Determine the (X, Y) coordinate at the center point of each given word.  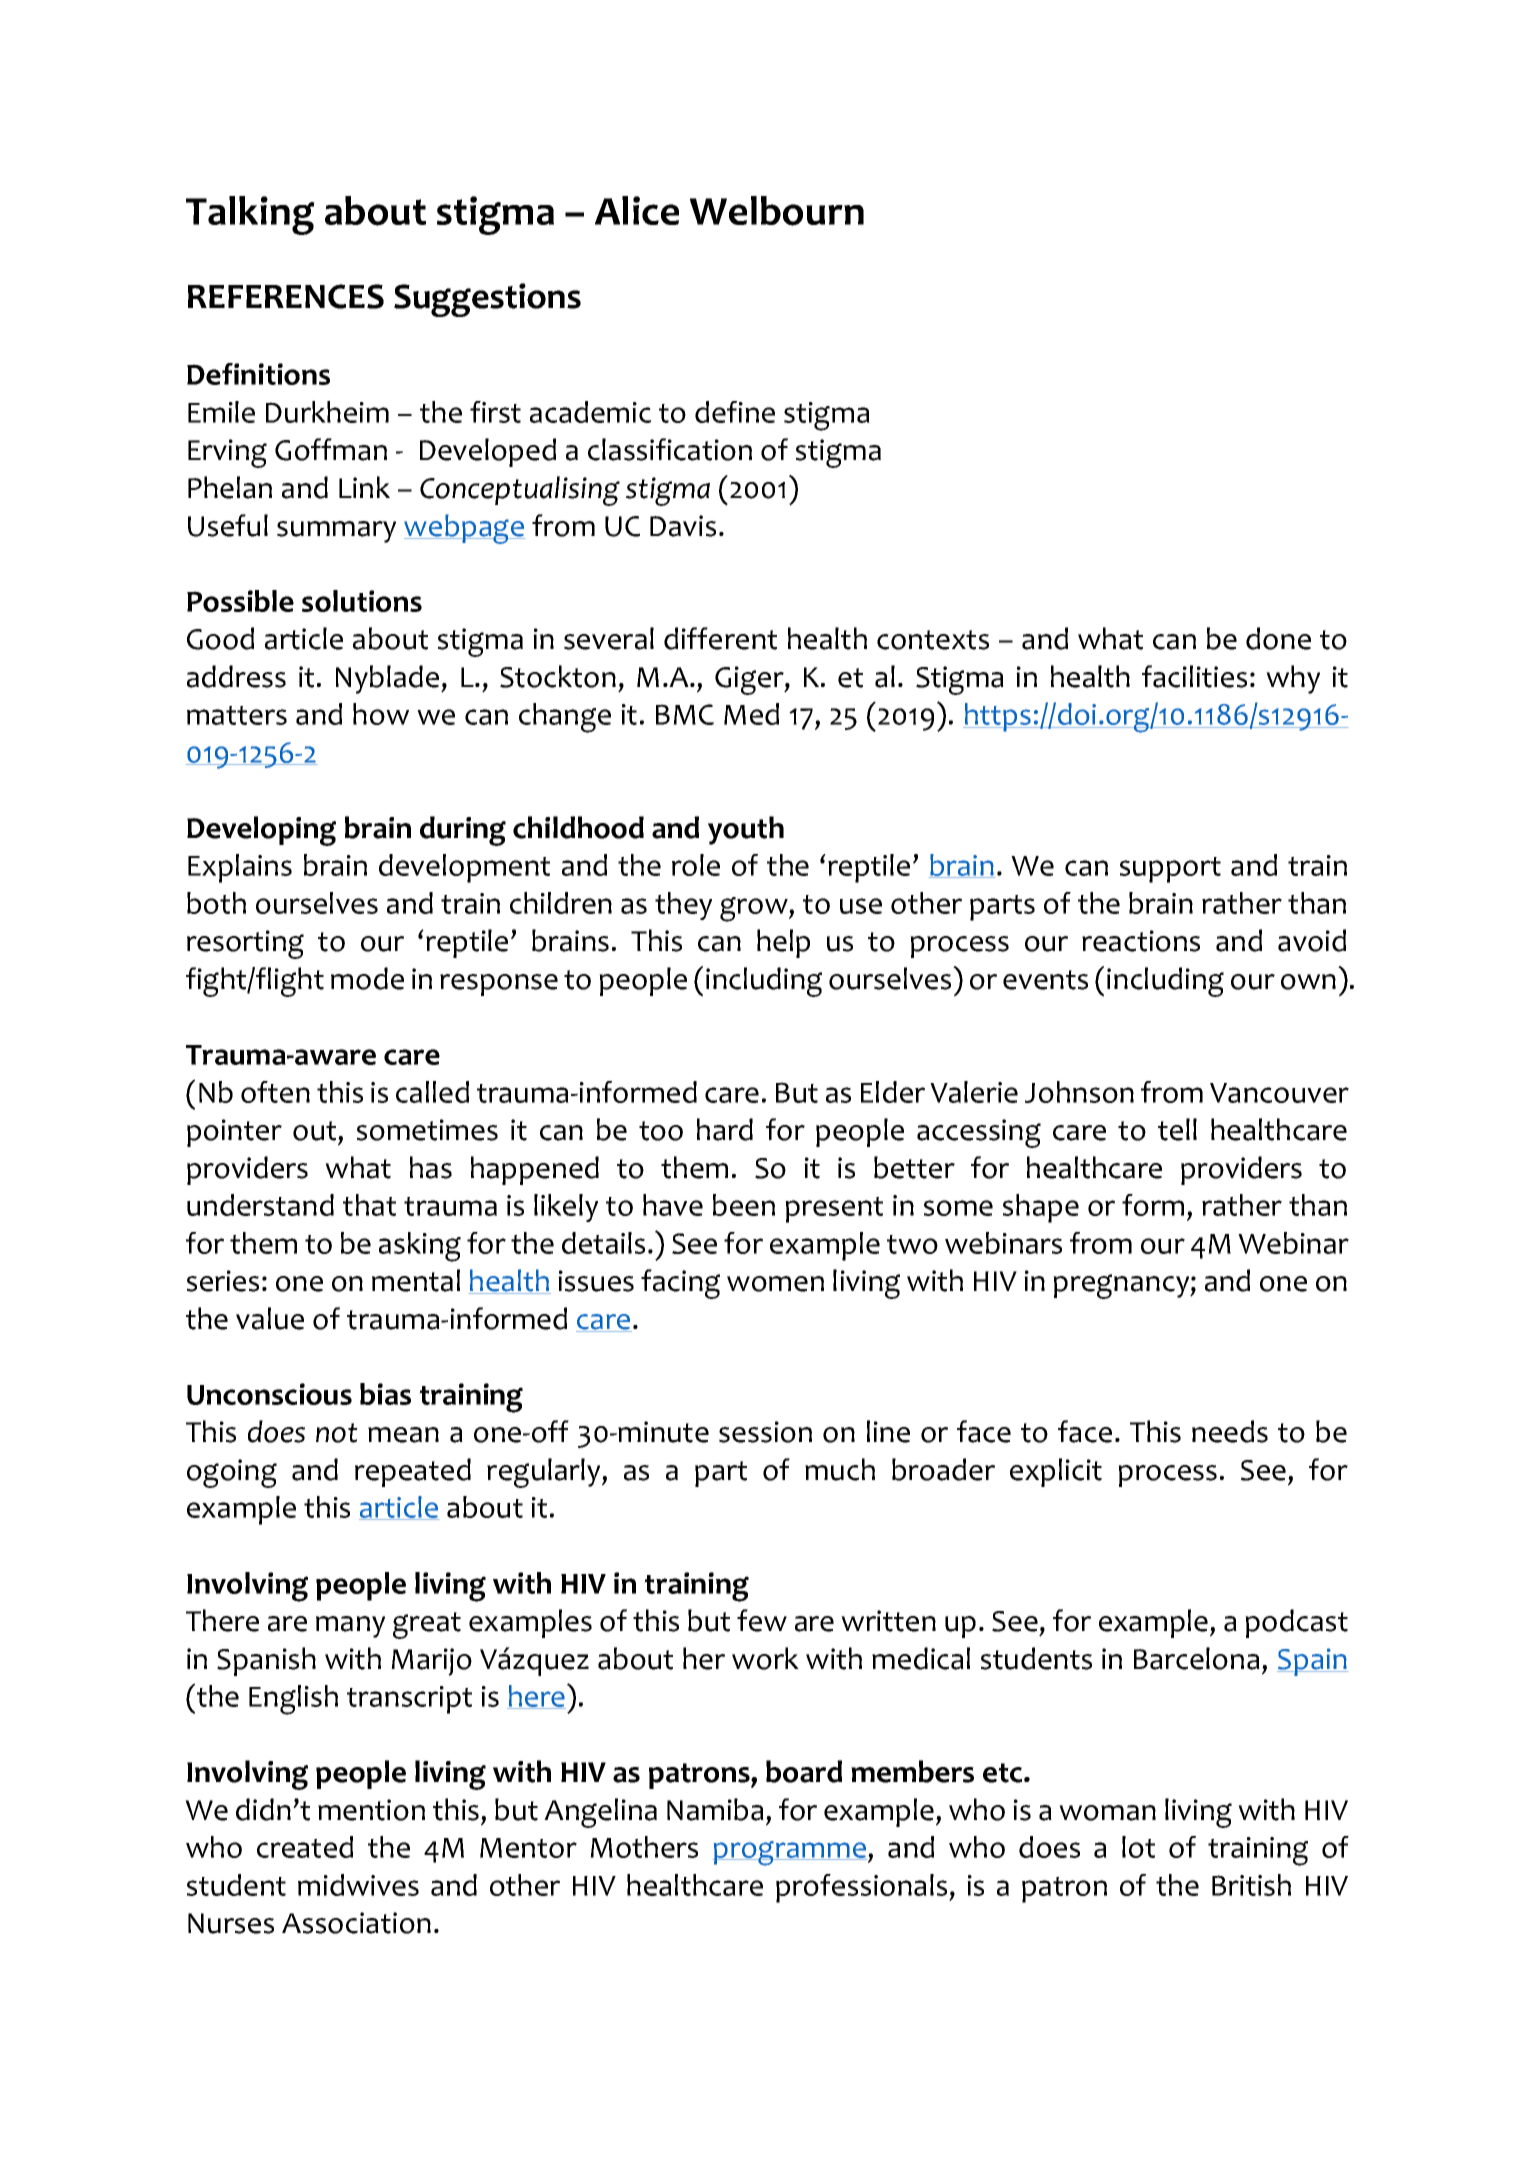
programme (790, 1853)
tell (1177, 1129)
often (275, 1092)
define (735, 412)
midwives (358, 1885)
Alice (637, 210)
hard (725, 1129)
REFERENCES (286, 296)
